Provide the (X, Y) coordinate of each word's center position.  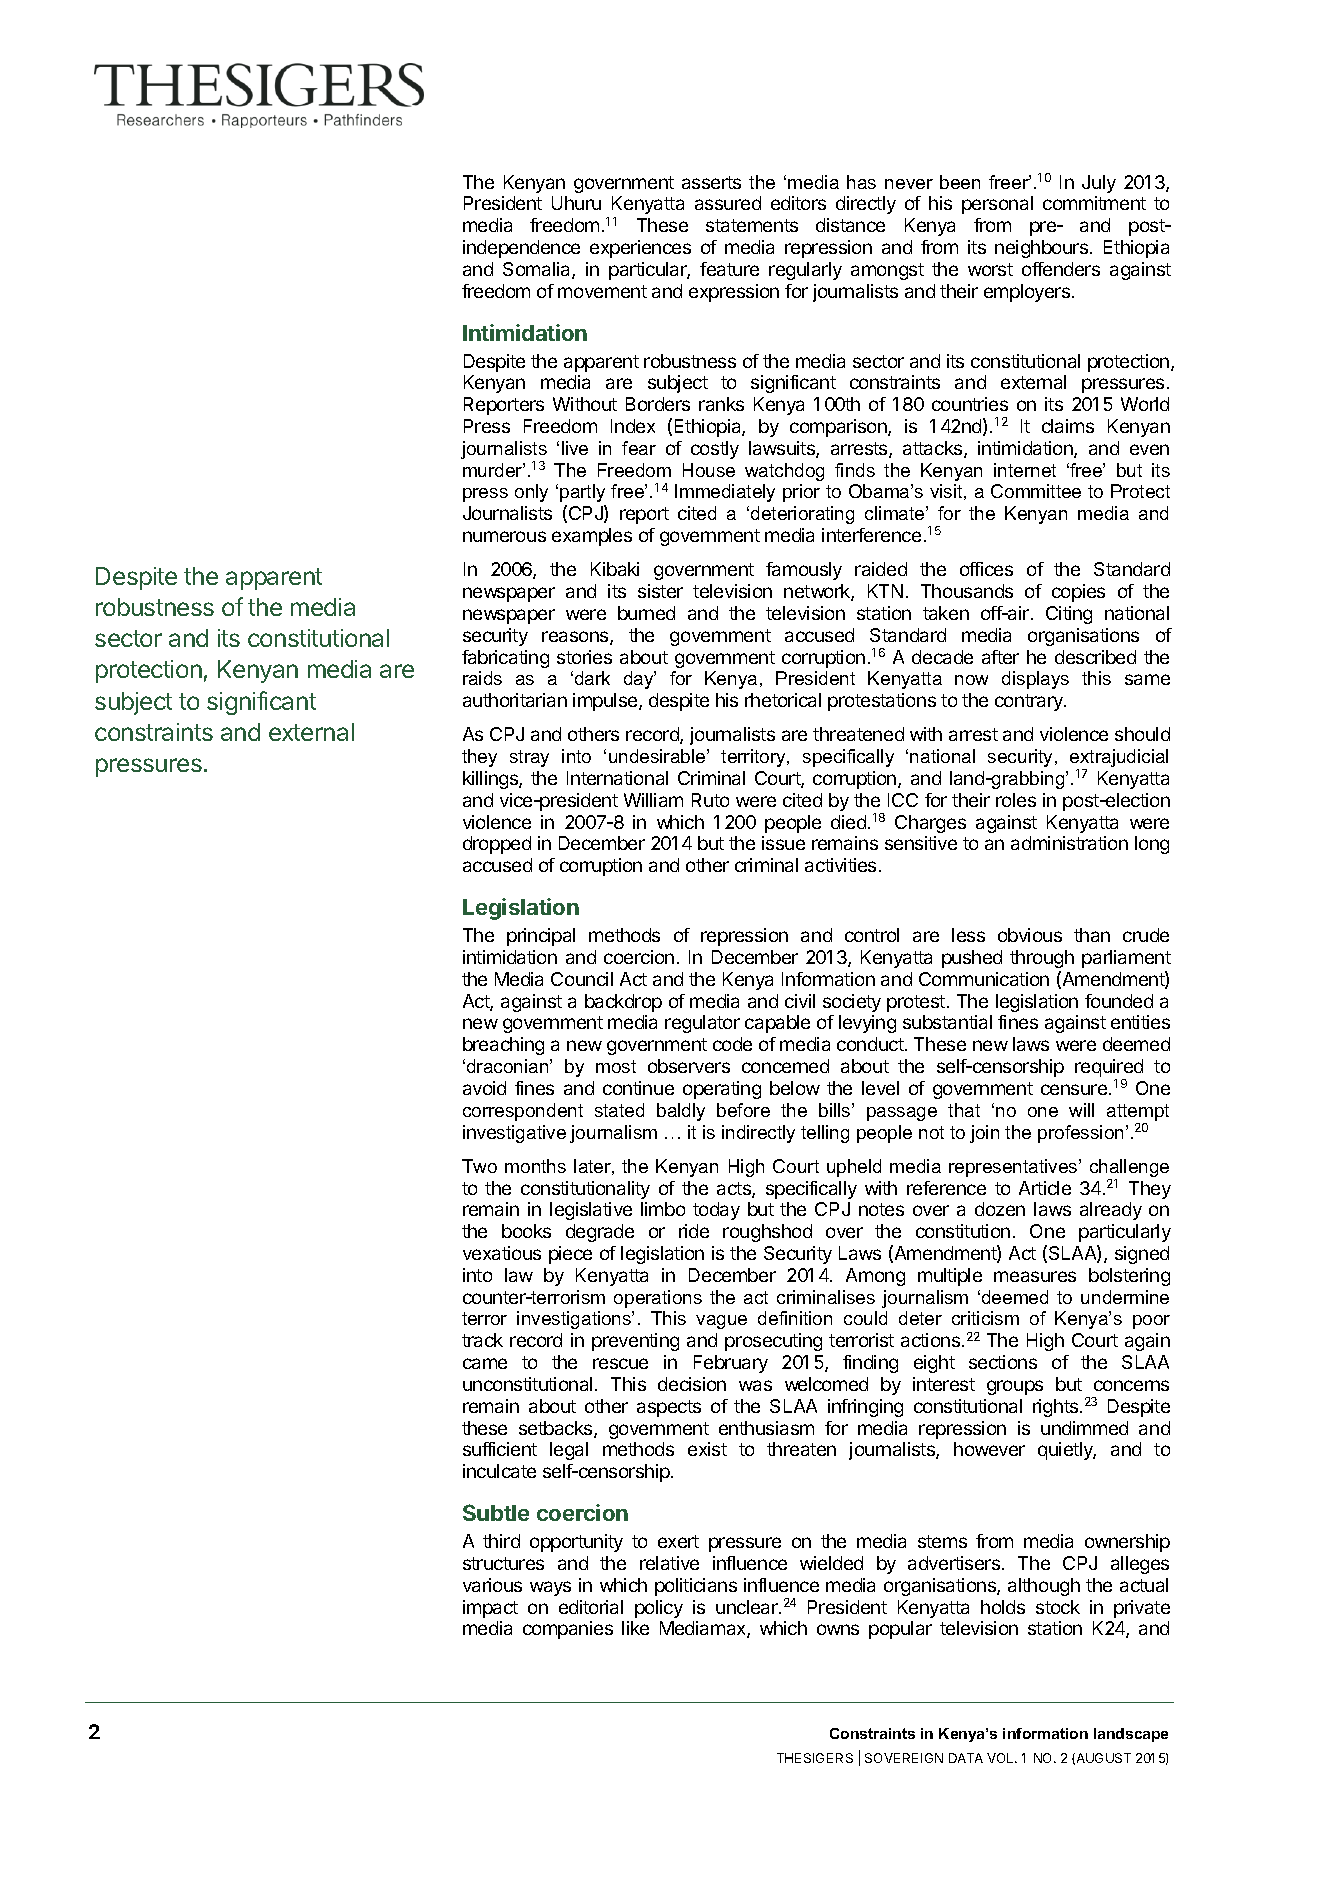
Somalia (538, 270)
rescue (620, 1363)
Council (582, 979)
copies (1078, 593)
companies (568, 1630)
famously (804, 571)
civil (800, 1001)
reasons (576, 638)
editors (798, 203)
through (1042, 959)
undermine (1125, 1297)
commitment (1094, 203)
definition (795, 1318)
